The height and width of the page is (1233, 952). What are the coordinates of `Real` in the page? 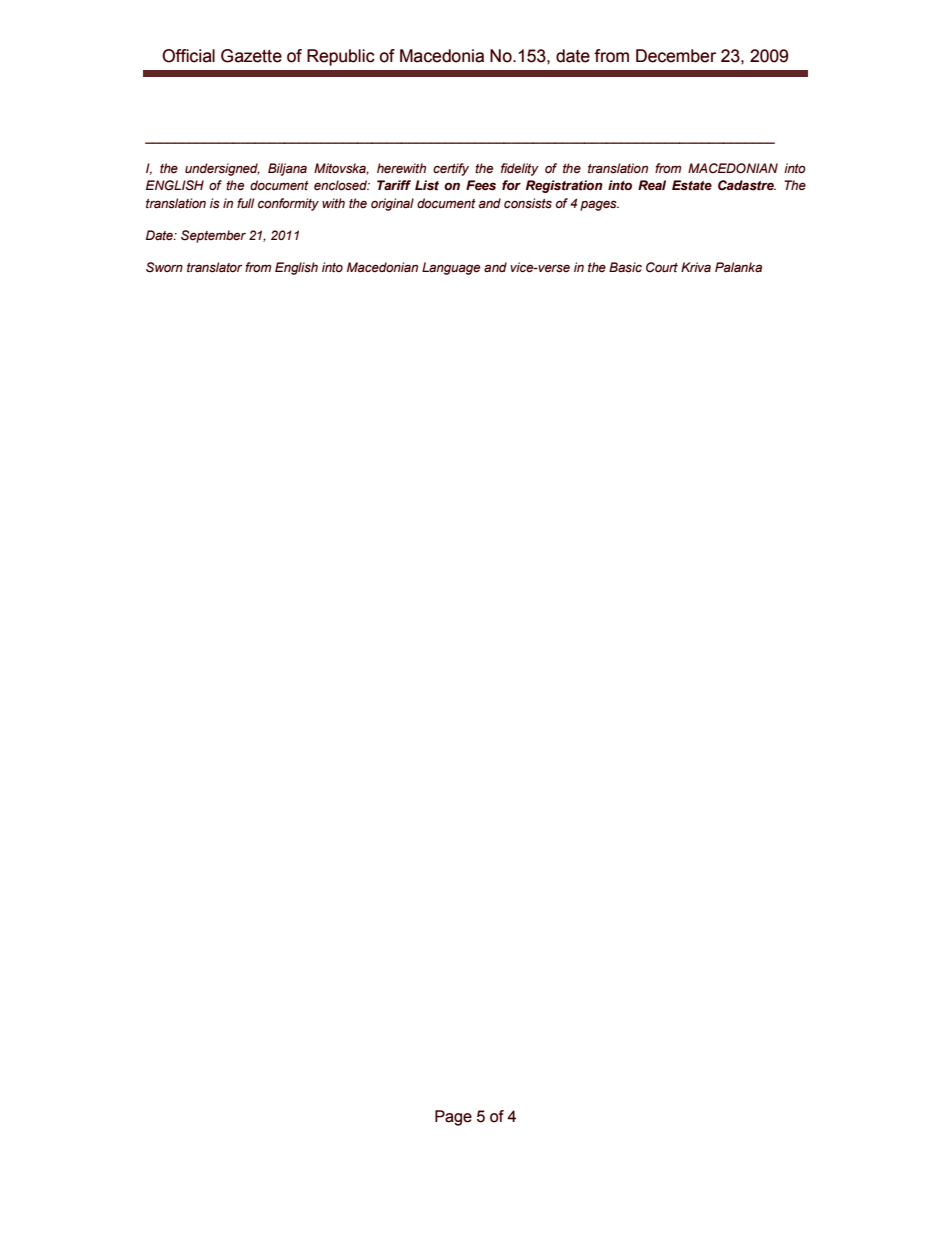 It's located at (652, 185).
